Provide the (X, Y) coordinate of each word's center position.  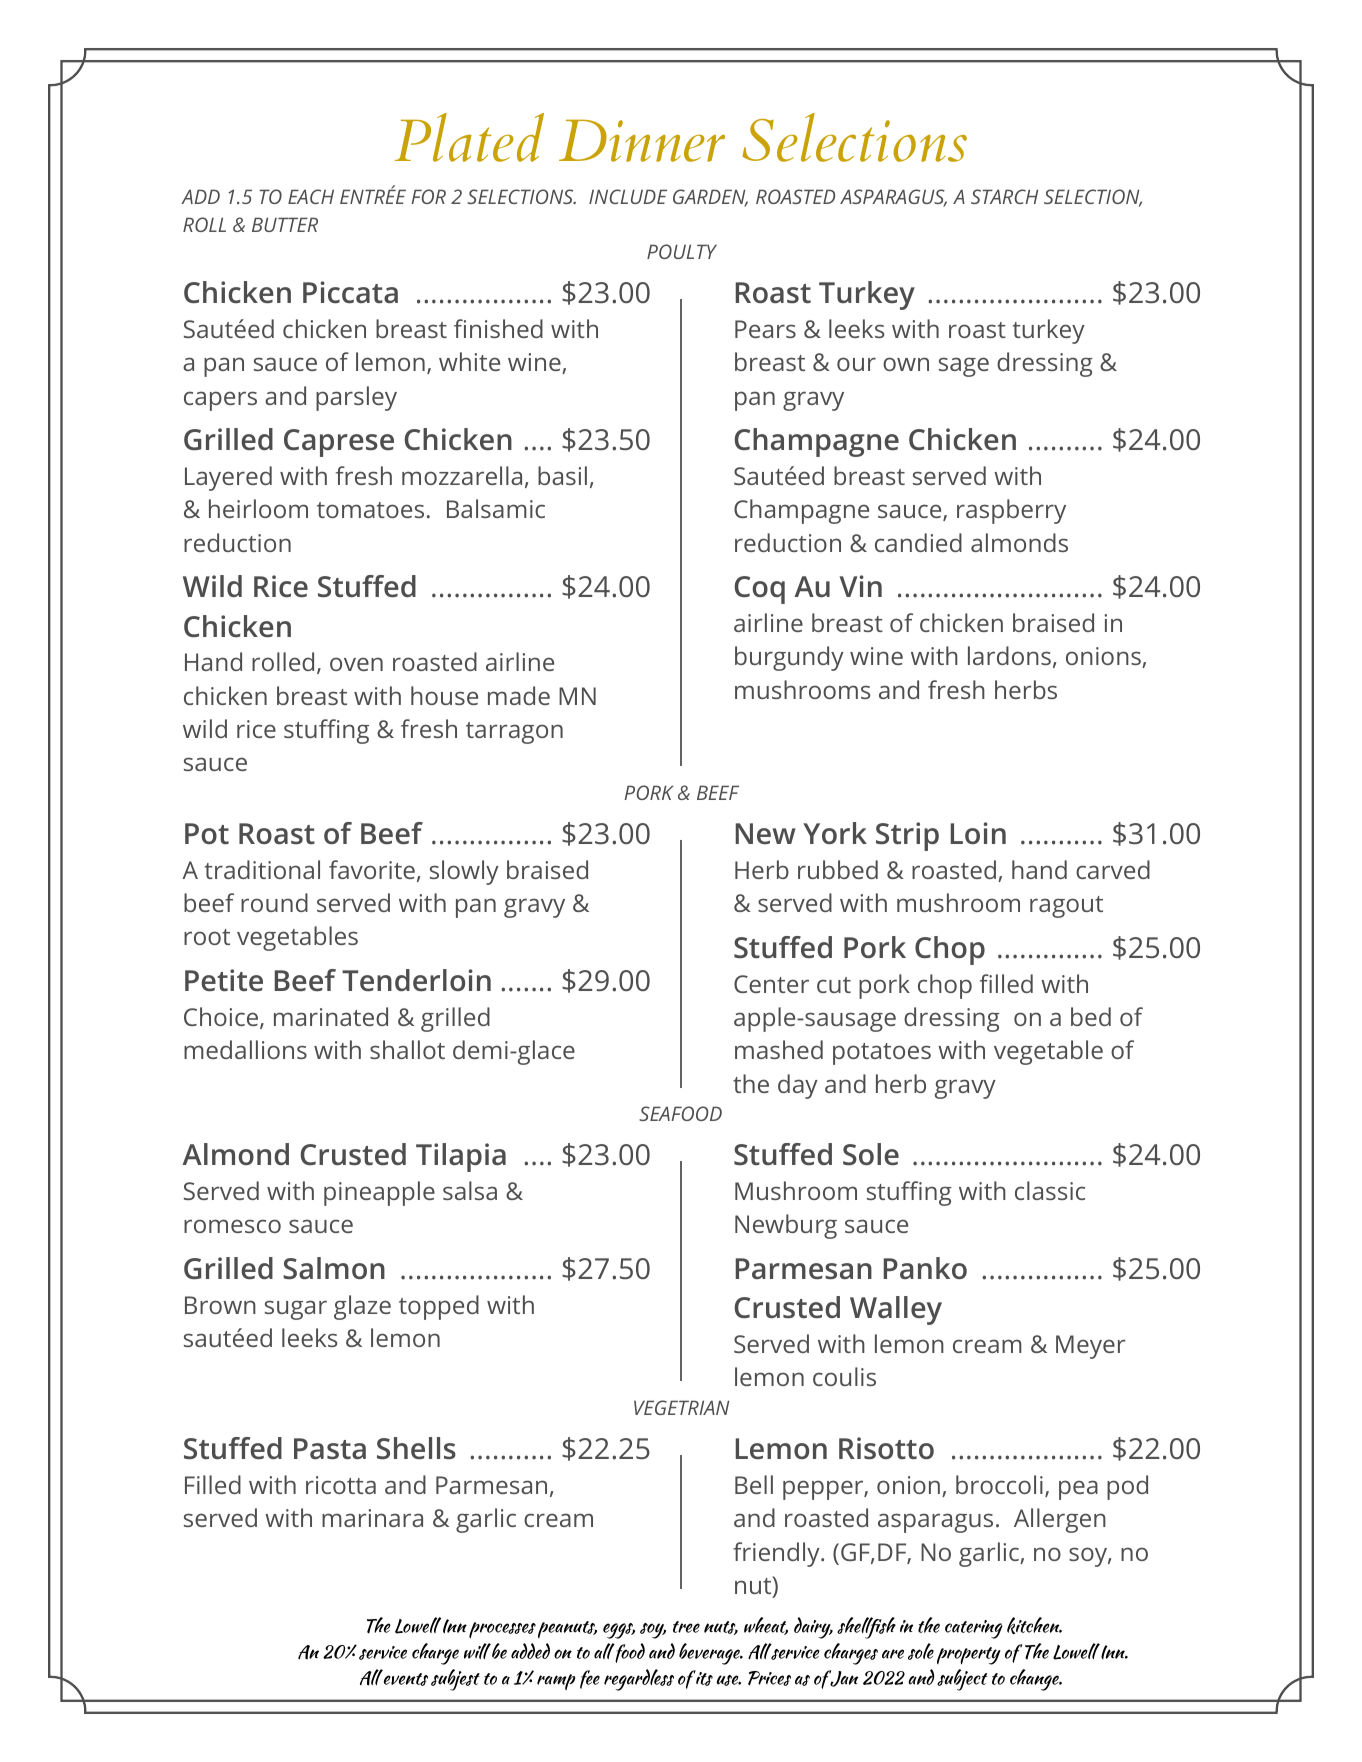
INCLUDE (628, 196)
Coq (760, 590)
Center (771, 984)
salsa (470, 1190)
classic (1050, 1190)
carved (1113, 869)
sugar (296, 1310)
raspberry (1011, 511)
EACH (311, 196)
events (406, 1679)
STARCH (1004, 196)
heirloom (258, 508)
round (274, 902)
